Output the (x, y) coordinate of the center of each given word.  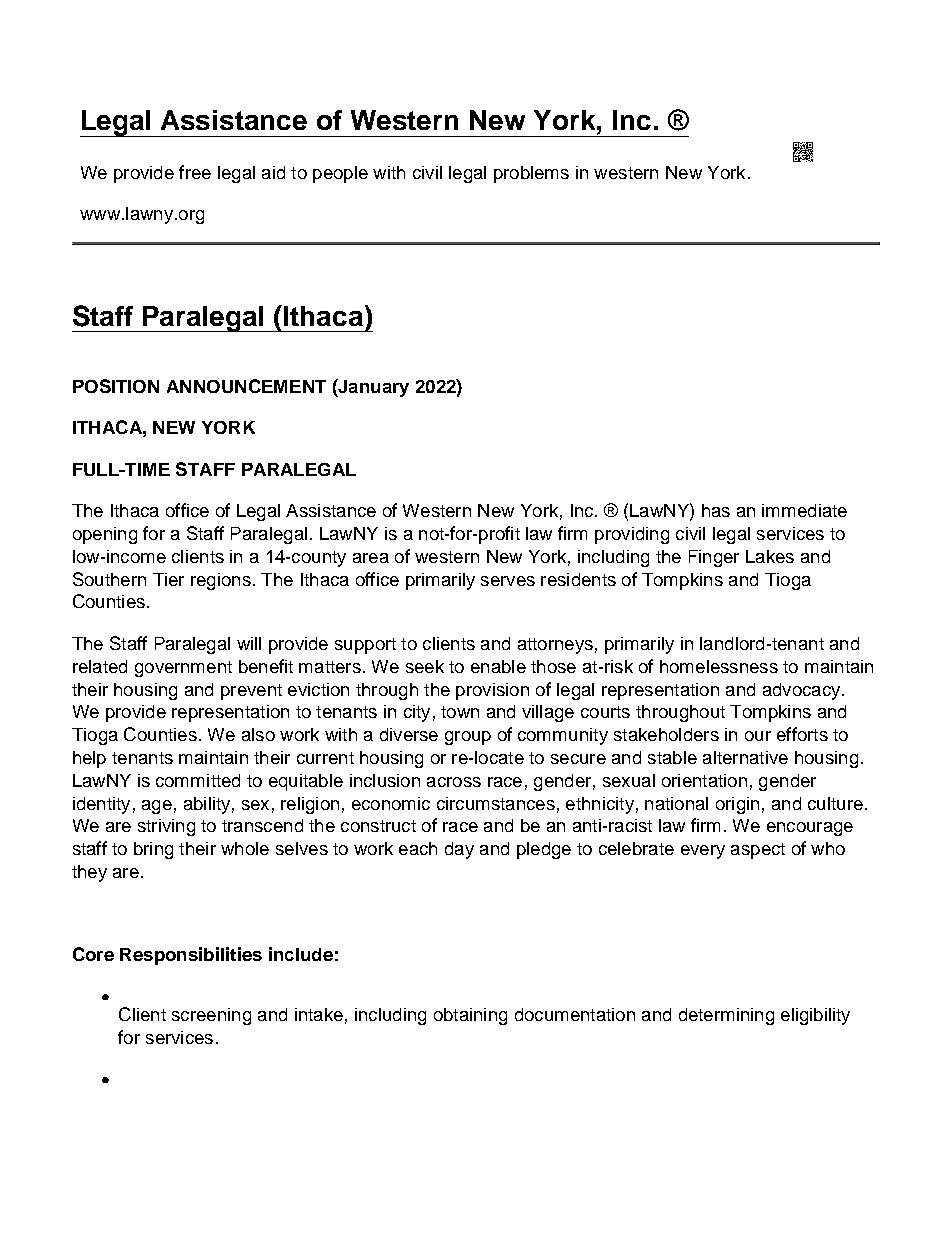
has (716, 510)
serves (508, 581)
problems (531, 174)
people (340, 174)
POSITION (116, 386)
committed (198, 780)
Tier (168, 579)
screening (211, 1016)
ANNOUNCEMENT (246, 386)
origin (737, 805)
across (454, 782)
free (195, 172)
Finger (714, 558)
